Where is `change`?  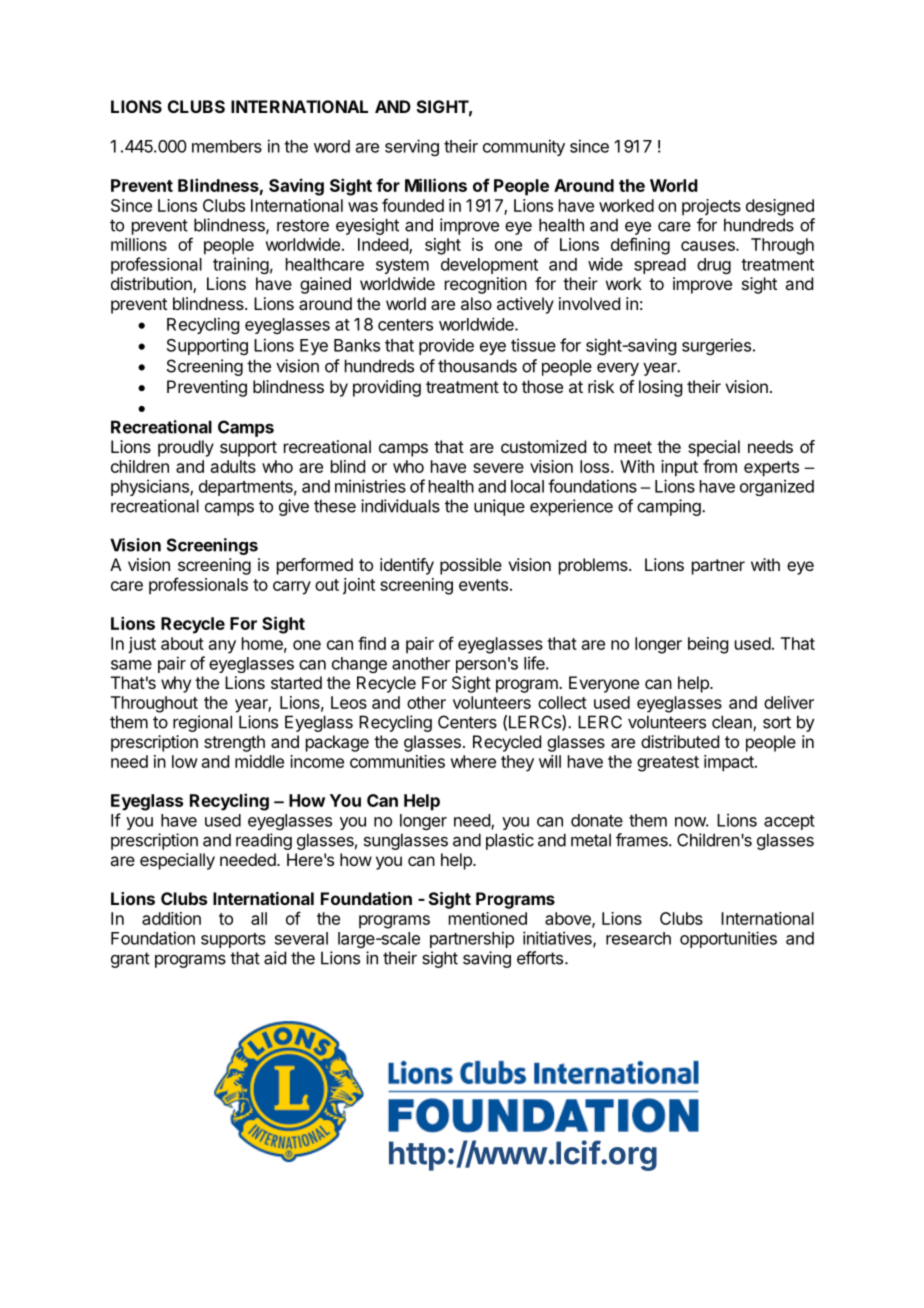 change is located at coordinates (359, 665).
